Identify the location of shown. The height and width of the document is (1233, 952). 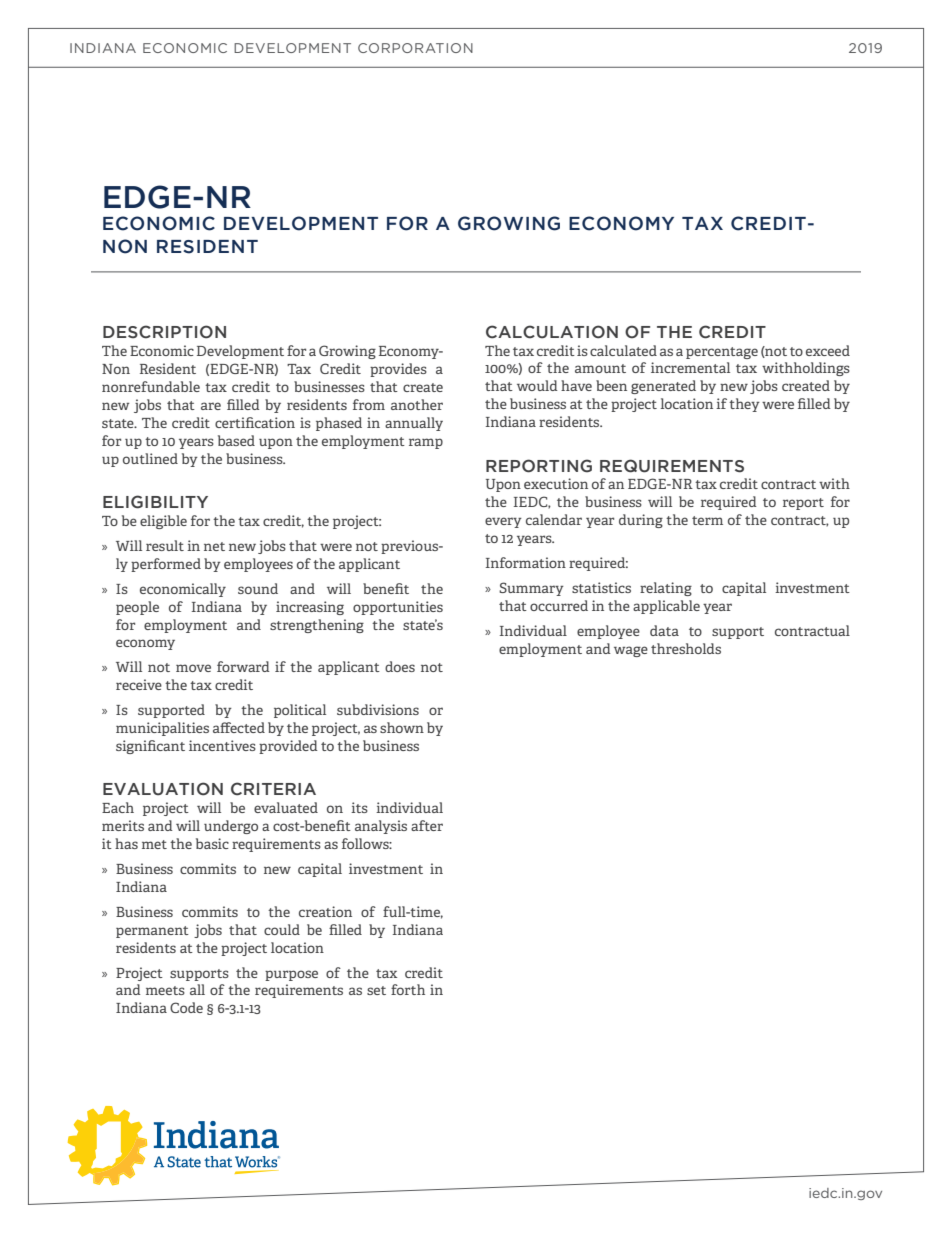
(402, 727).
